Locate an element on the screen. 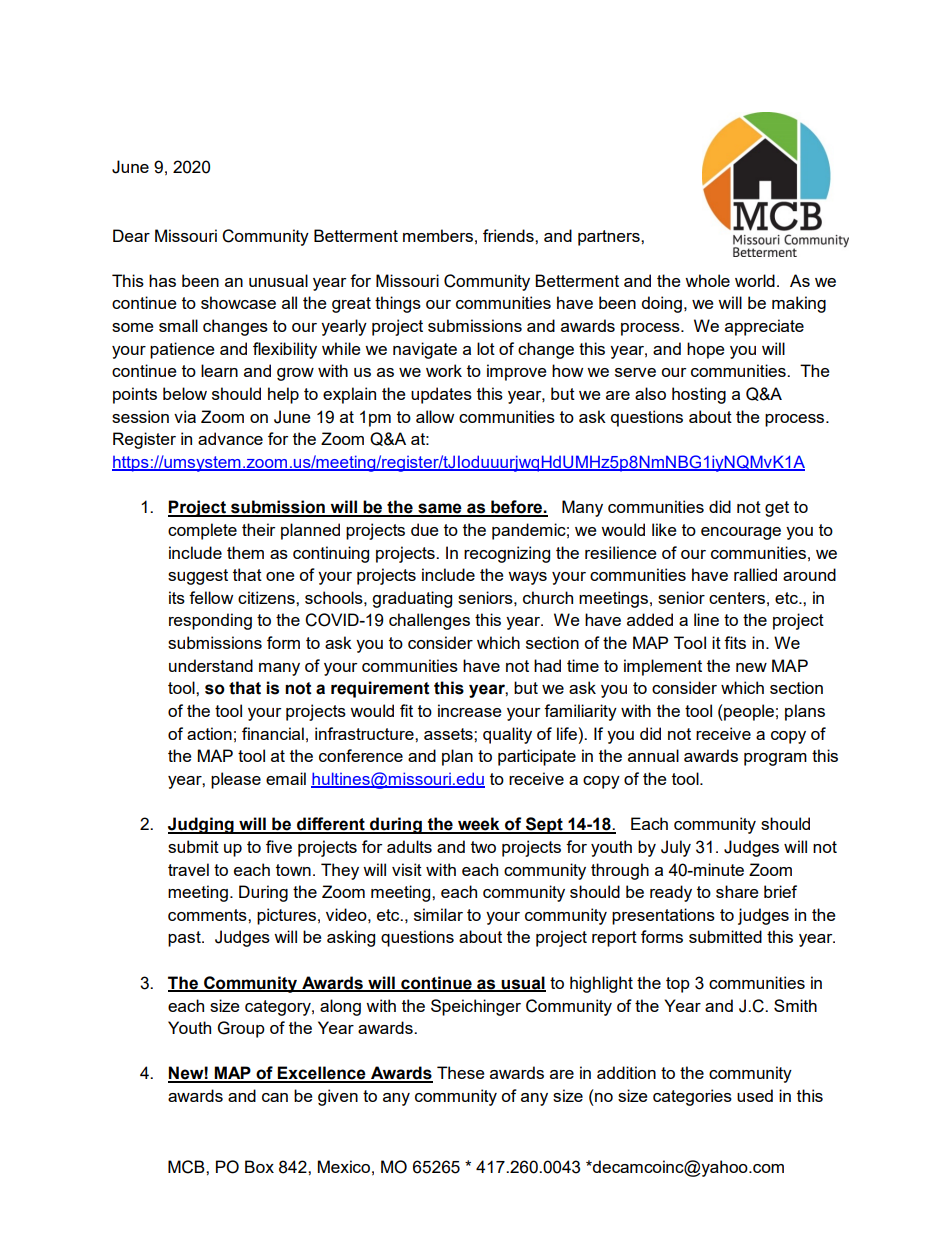 The height and width of the screenshot is (1233, 952). has is located at coordinates (162, 280).
